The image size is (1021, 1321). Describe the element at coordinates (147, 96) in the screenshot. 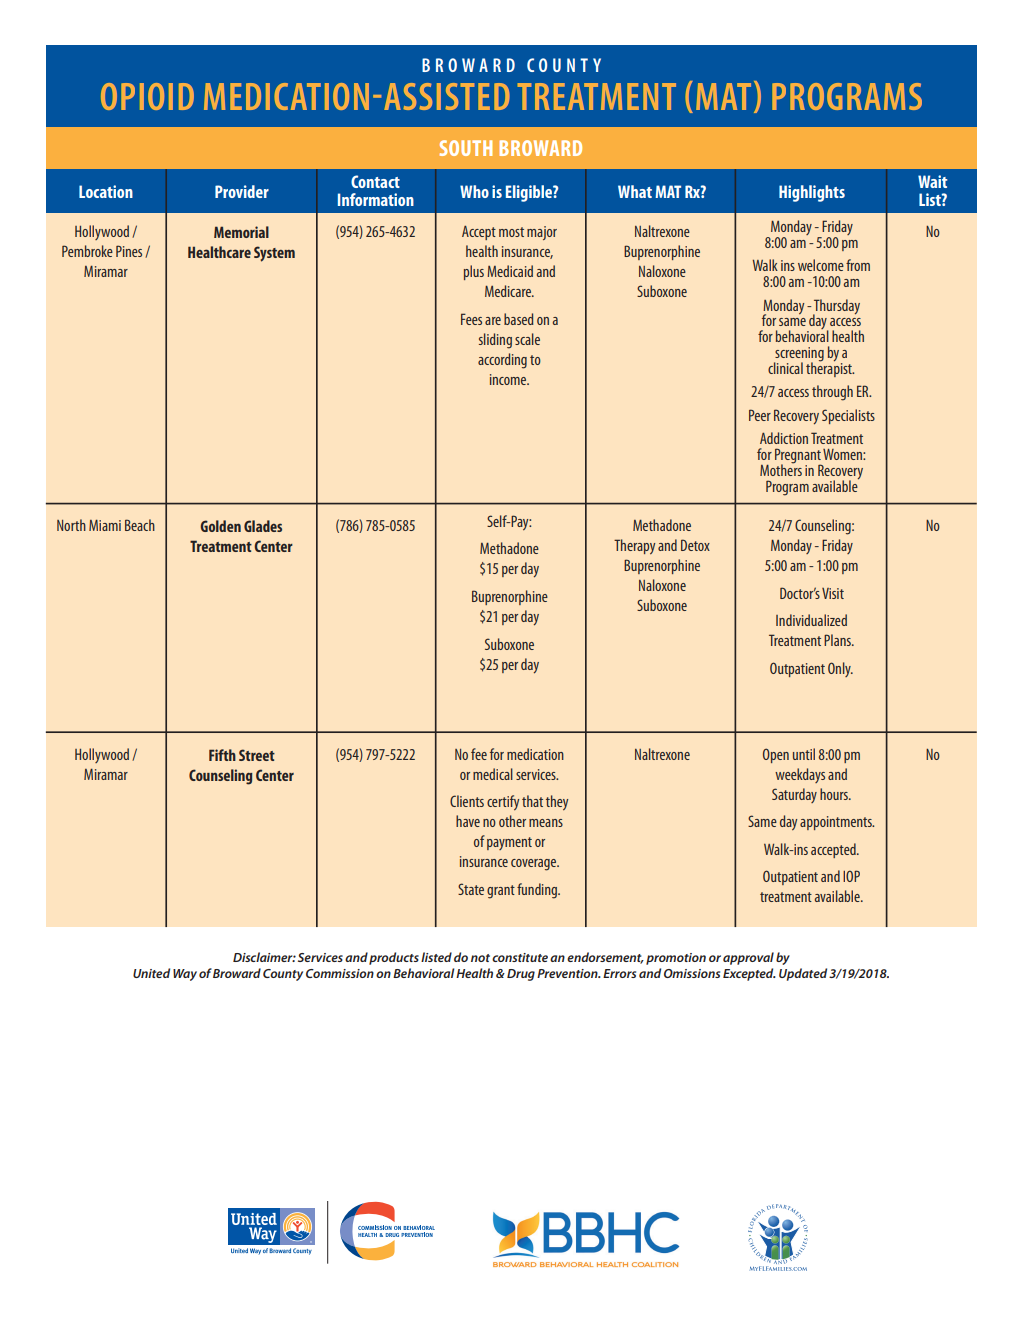

I see `opioid` at that location.
